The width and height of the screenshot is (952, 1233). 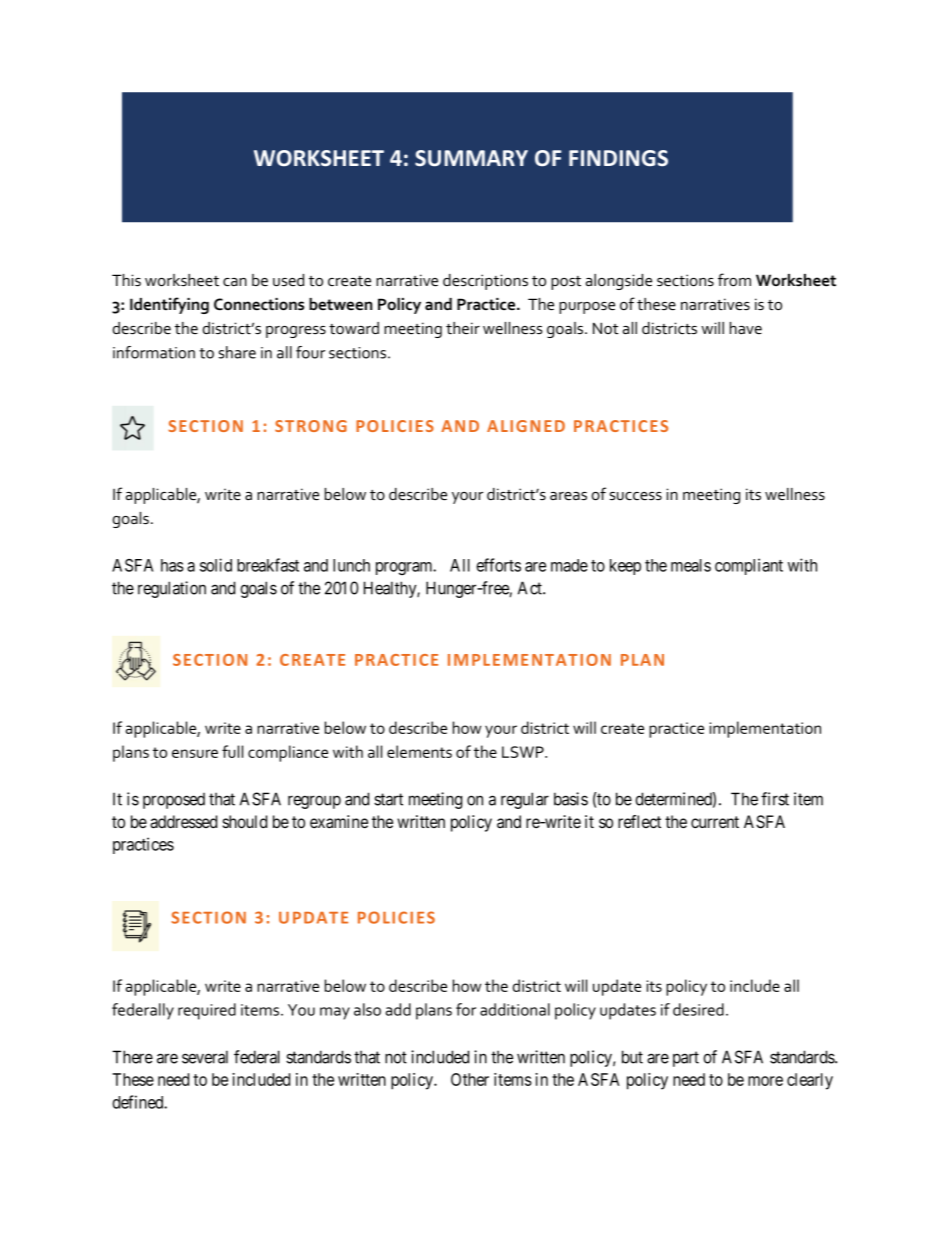 What do you see at coordinates (172, 589) in the screenshot?
I see `regulation` at bounding box center [172, 589].
